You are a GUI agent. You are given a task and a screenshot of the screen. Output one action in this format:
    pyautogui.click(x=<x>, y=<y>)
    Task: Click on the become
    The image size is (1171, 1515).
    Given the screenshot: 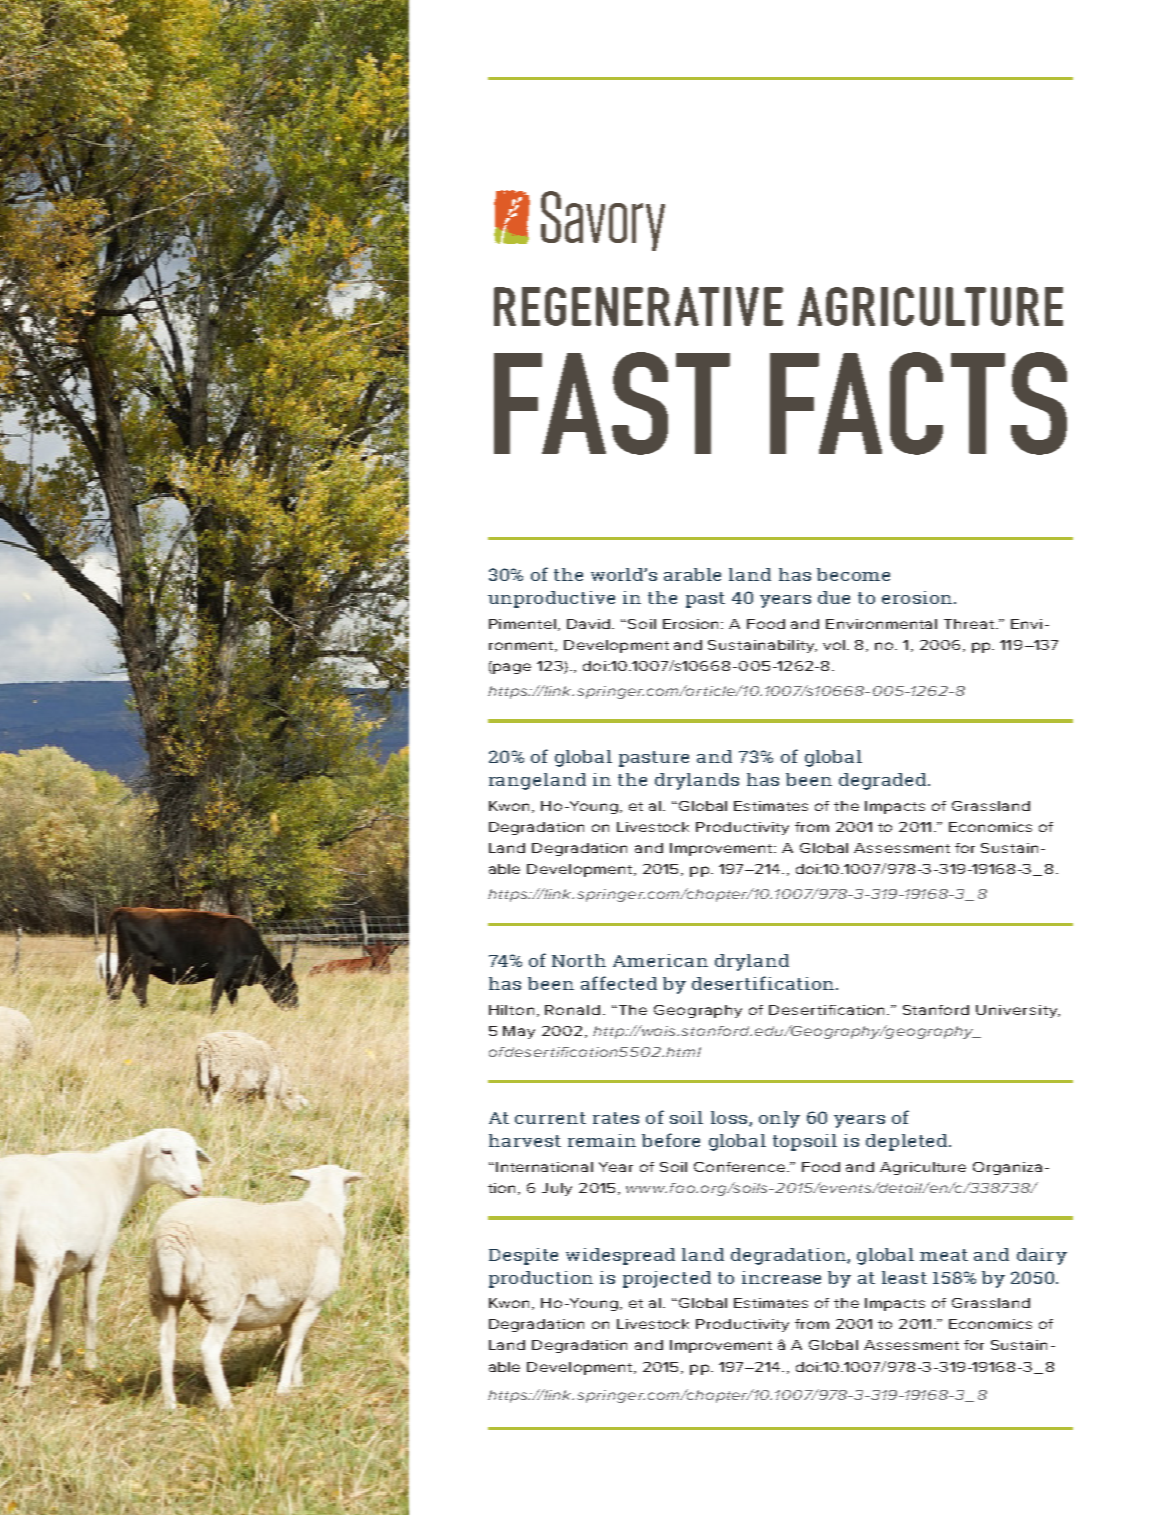 What is the action you would take?
    pyautogui.click(x=853, y=574)
